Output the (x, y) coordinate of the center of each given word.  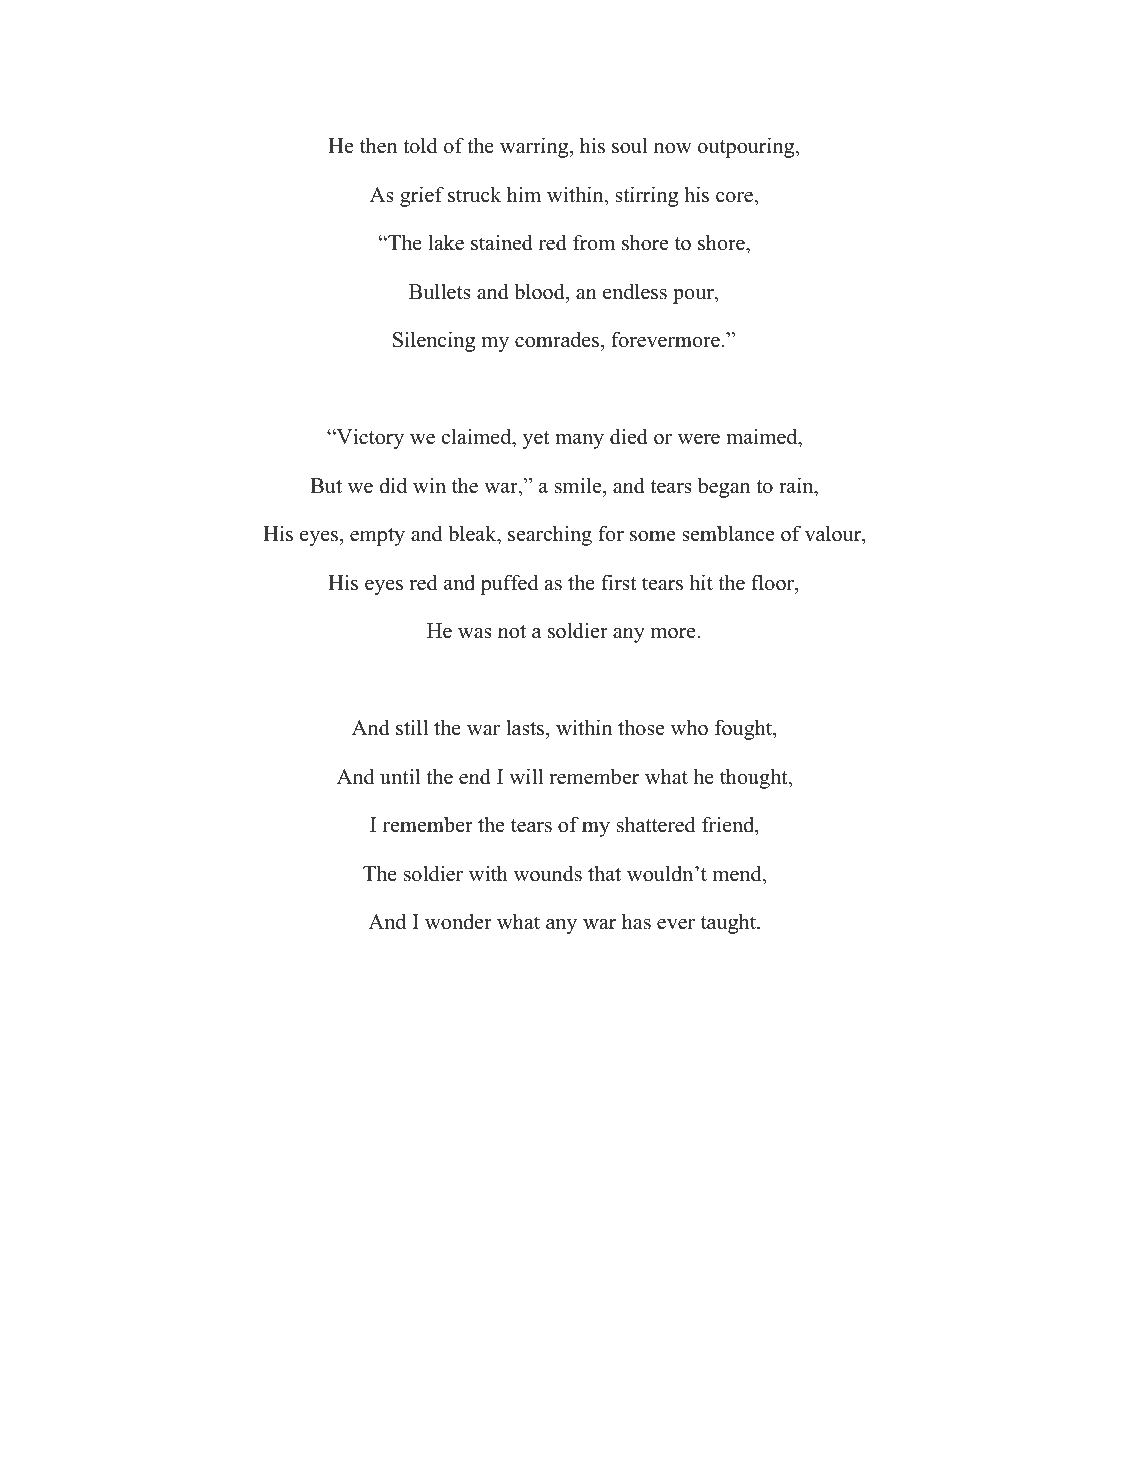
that (604, 873)
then (379, 145)
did (393, 485)
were (699, 439)
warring (535, 147)
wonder (458, 921)
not (512, 632)
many (579, 441)
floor (773, 582)
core (735, 197)
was (475, 633)
